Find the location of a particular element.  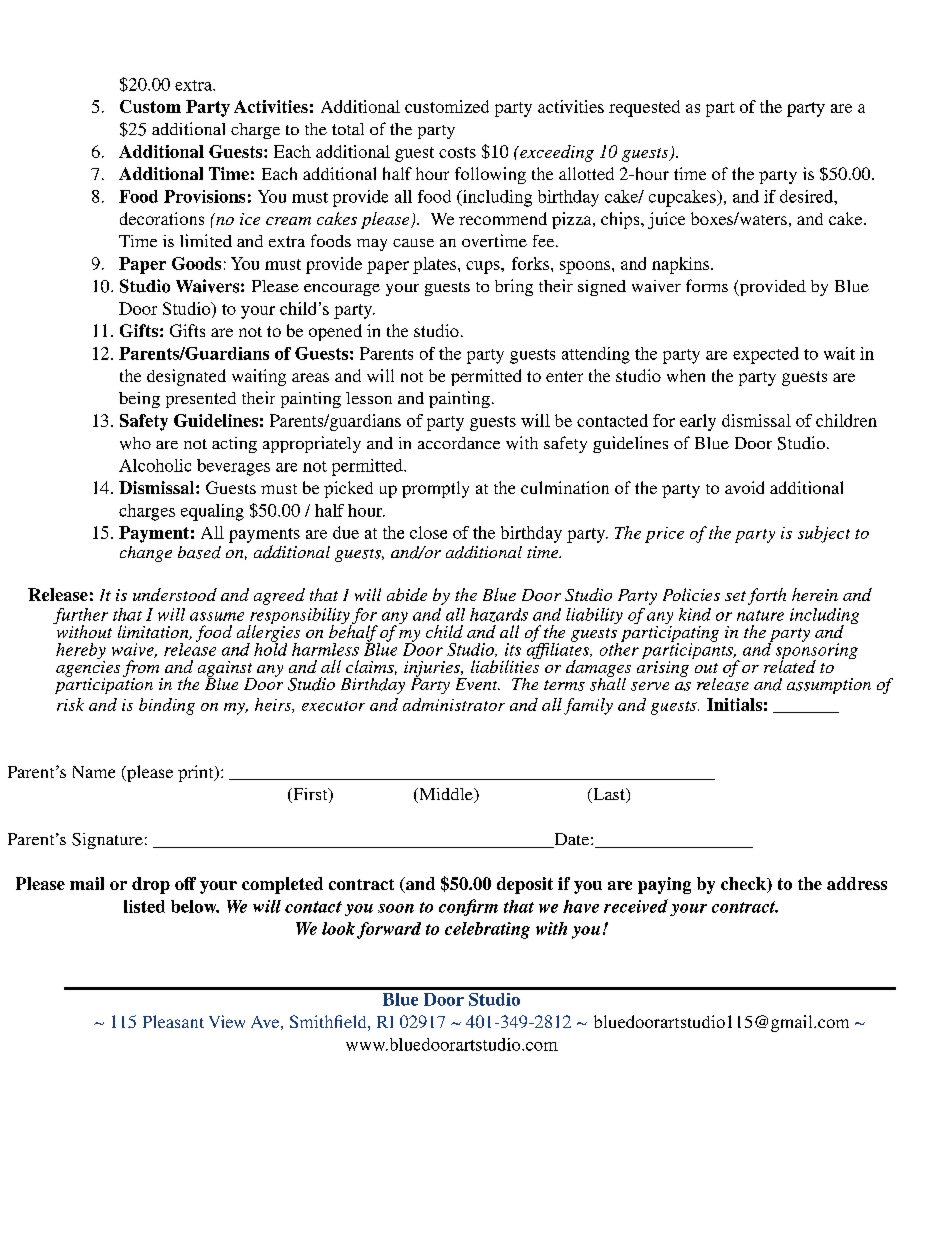

requested is located at coordinates (644, 108).
